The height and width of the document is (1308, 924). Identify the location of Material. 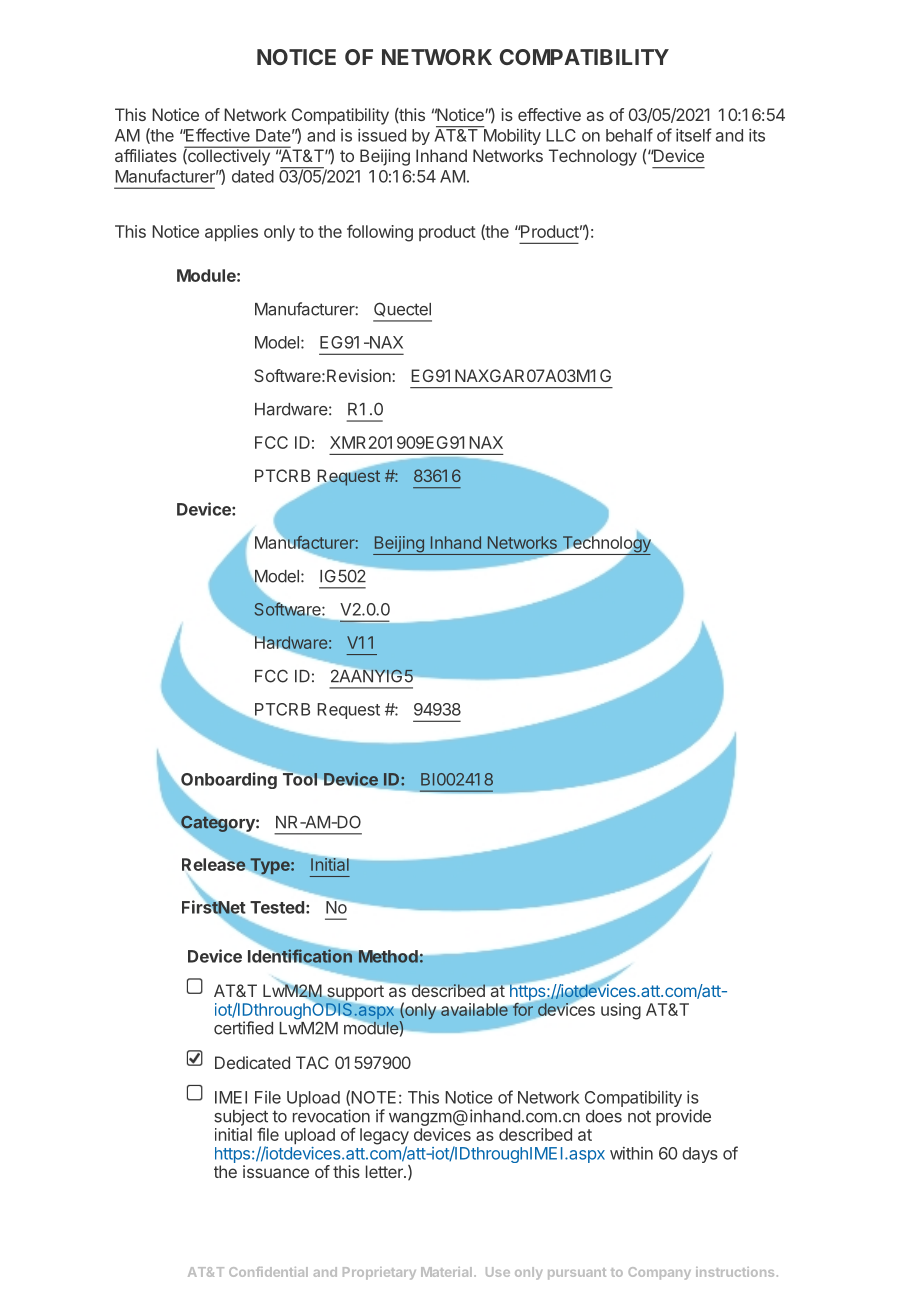
(446, 1272).
